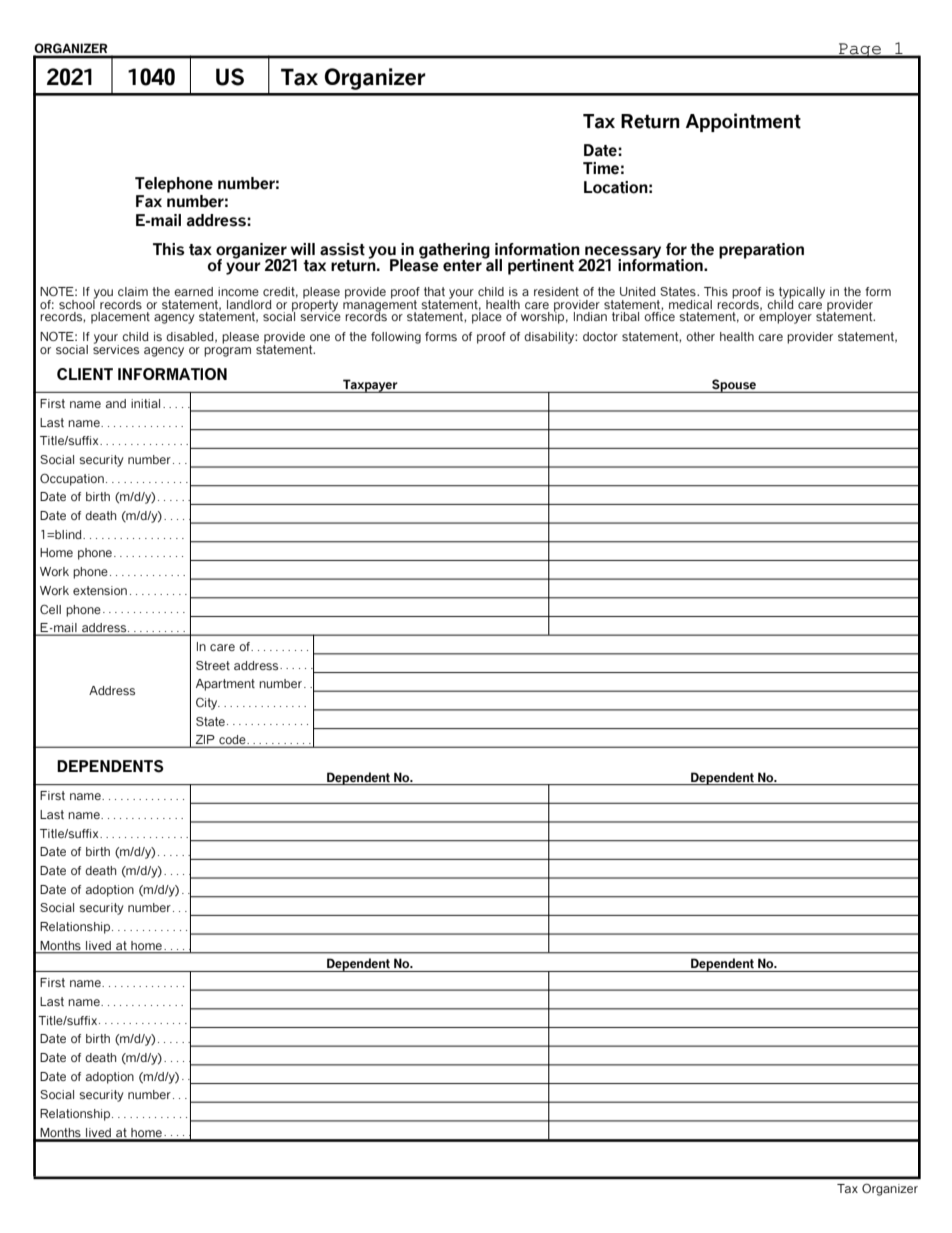 Image resolution: width=952 pixels, height=1233 pixels. I want to click on gathering, so click(454, 252).
